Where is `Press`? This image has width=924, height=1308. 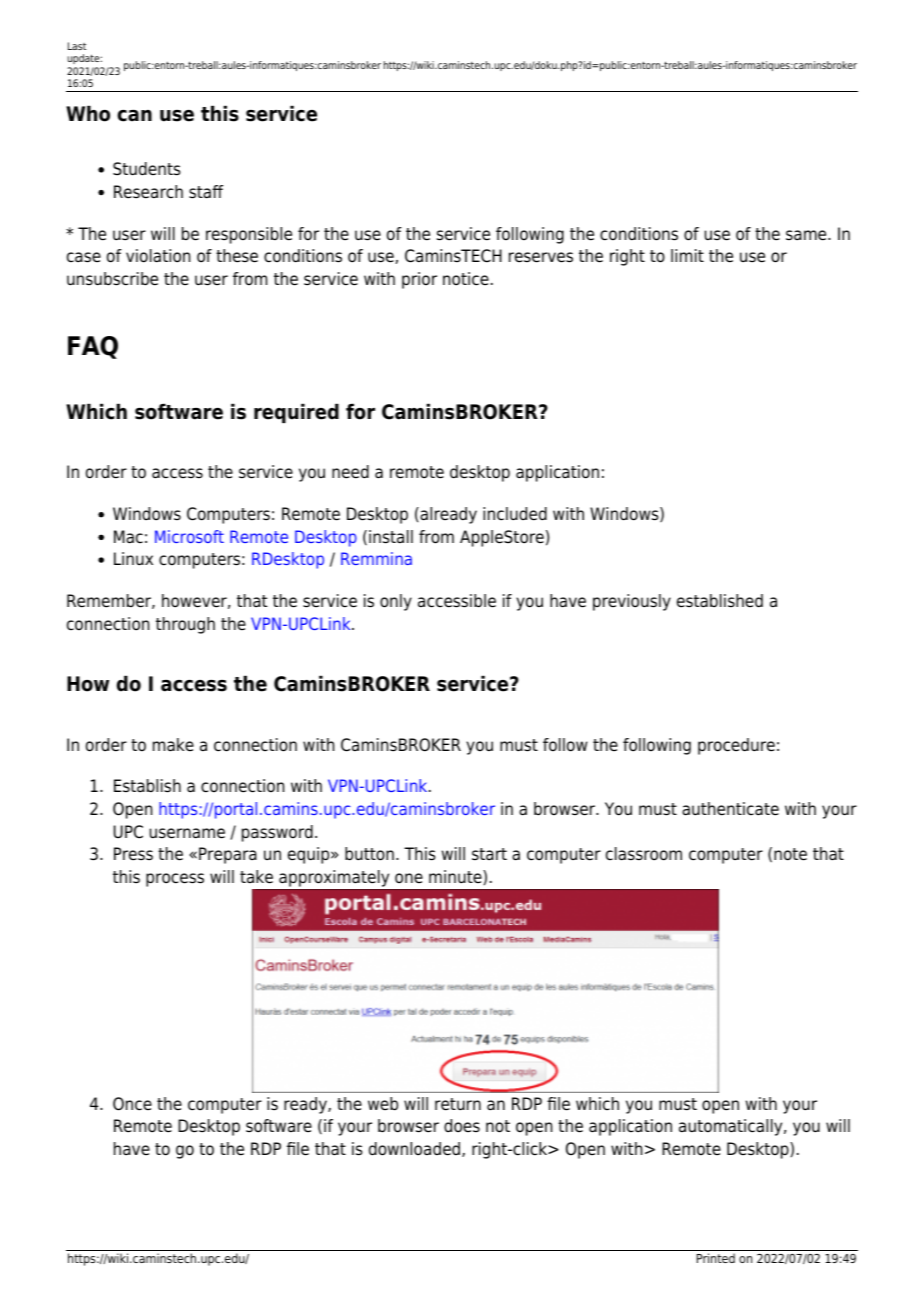
Press is located at coordinates (133, 854).
